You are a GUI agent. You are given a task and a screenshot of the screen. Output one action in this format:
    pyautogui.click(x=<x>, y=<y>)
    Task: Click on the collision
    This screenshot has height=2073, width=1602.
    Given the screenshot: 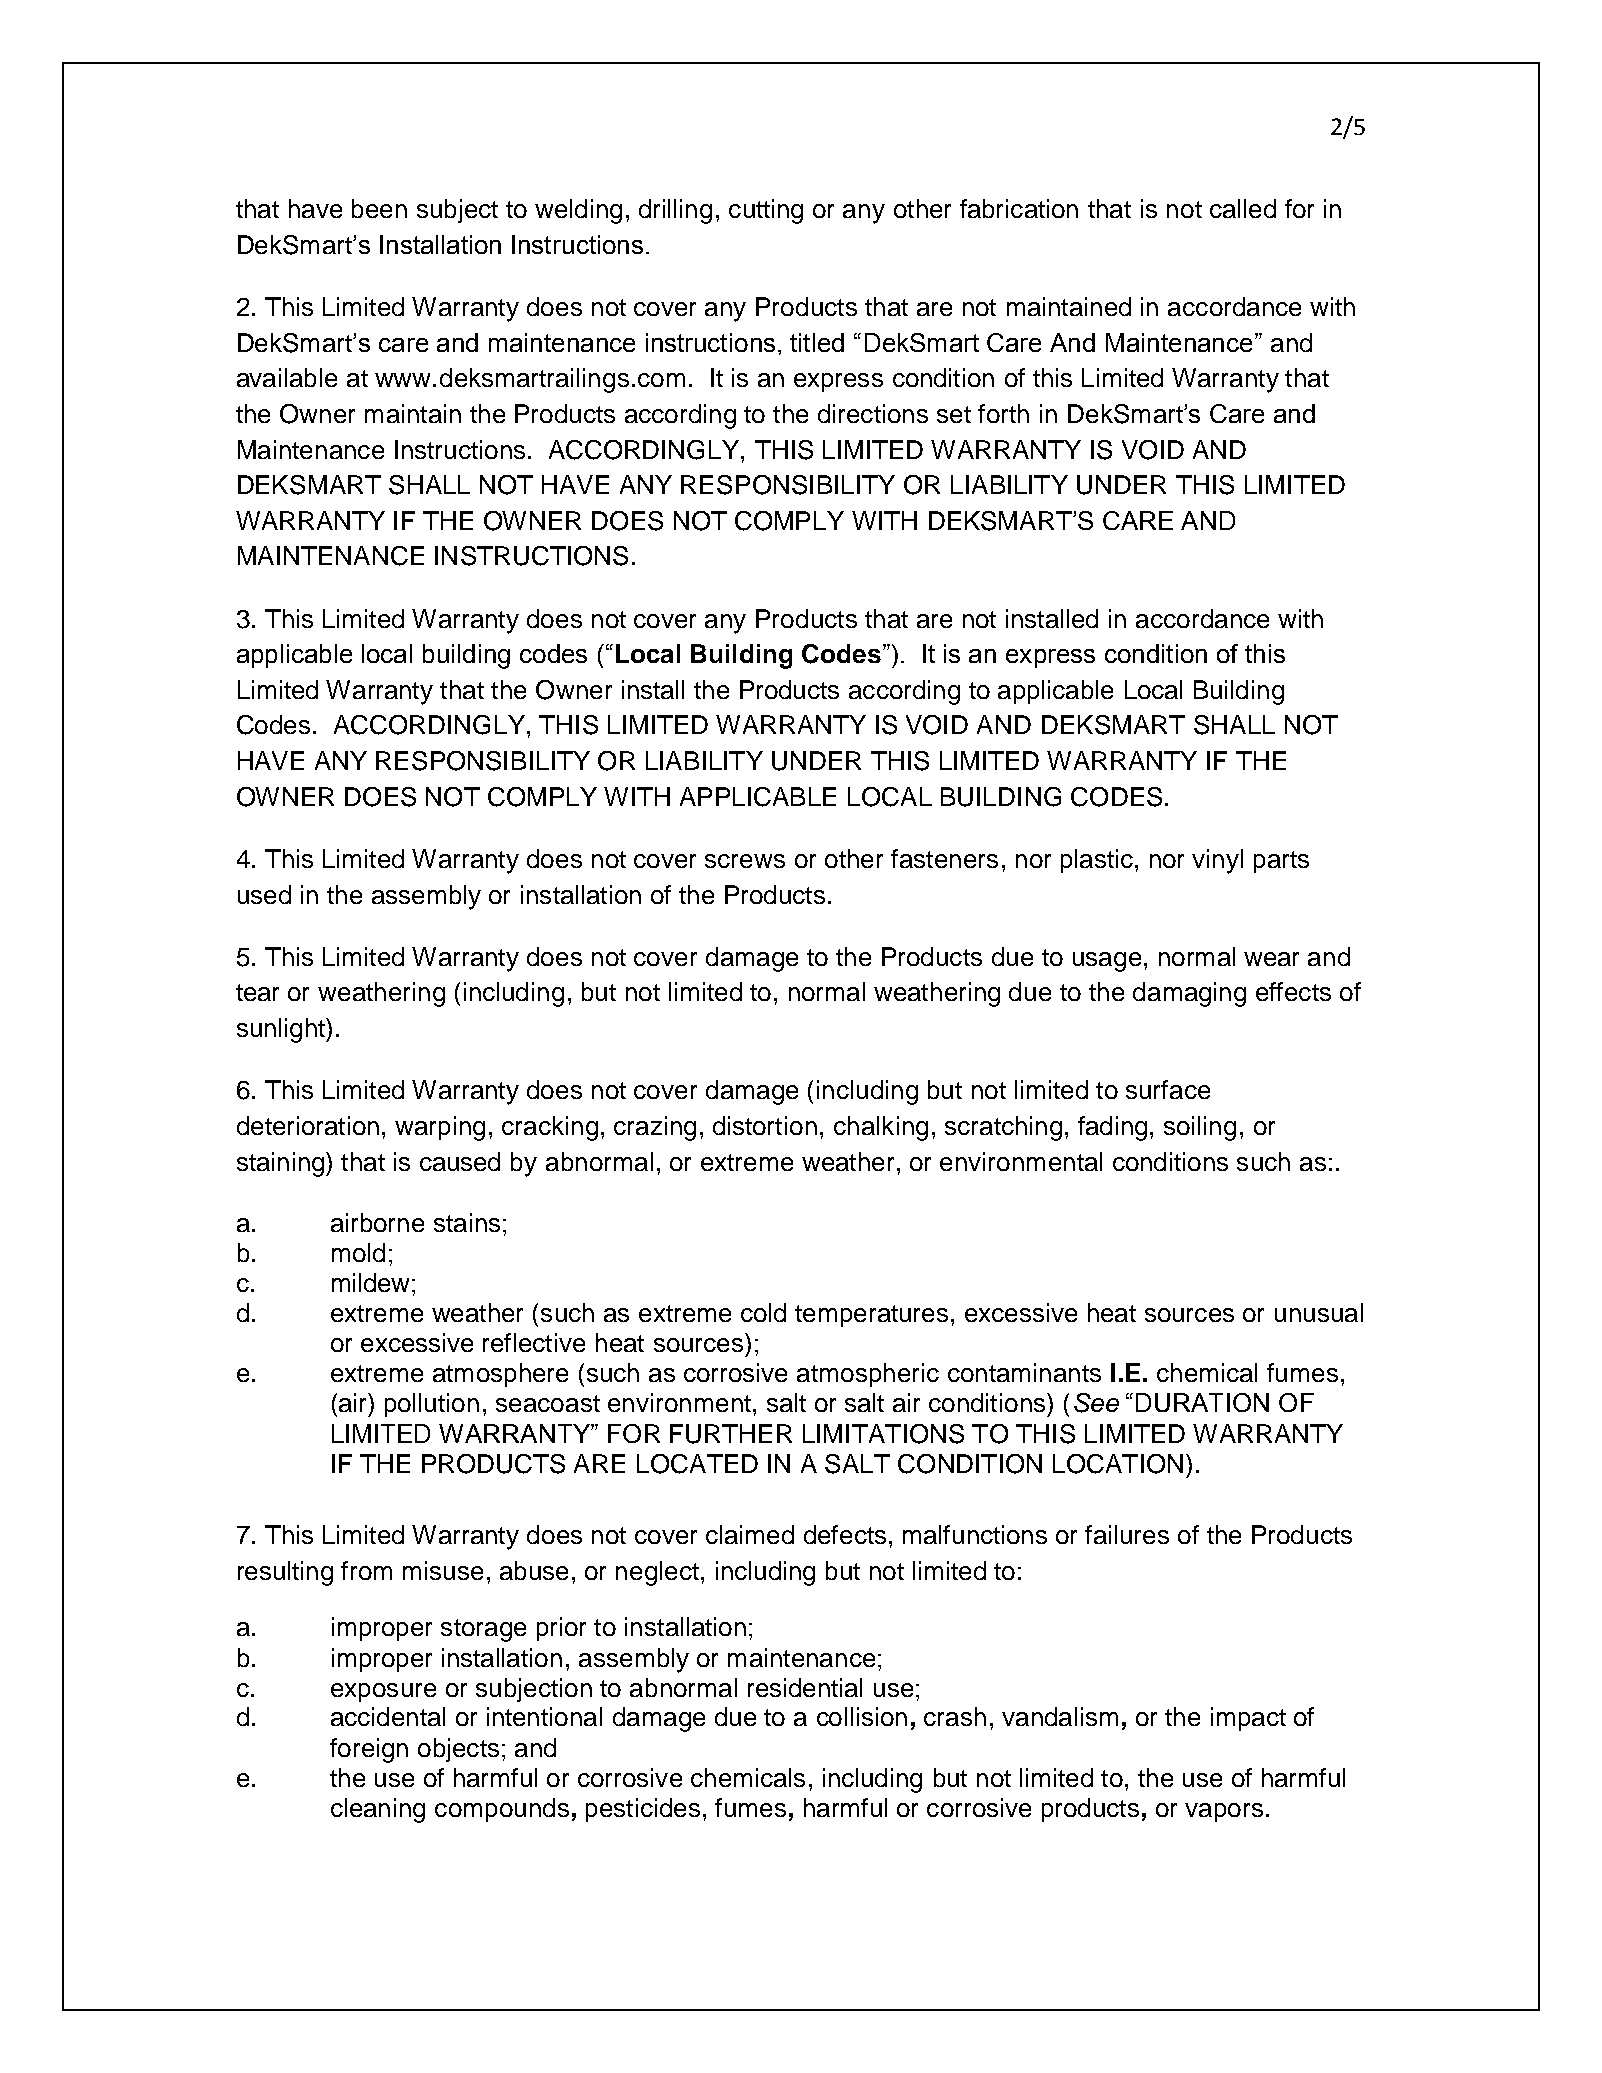 What is the action you would take?
    pyautogui.click(x=862, y=1716)
